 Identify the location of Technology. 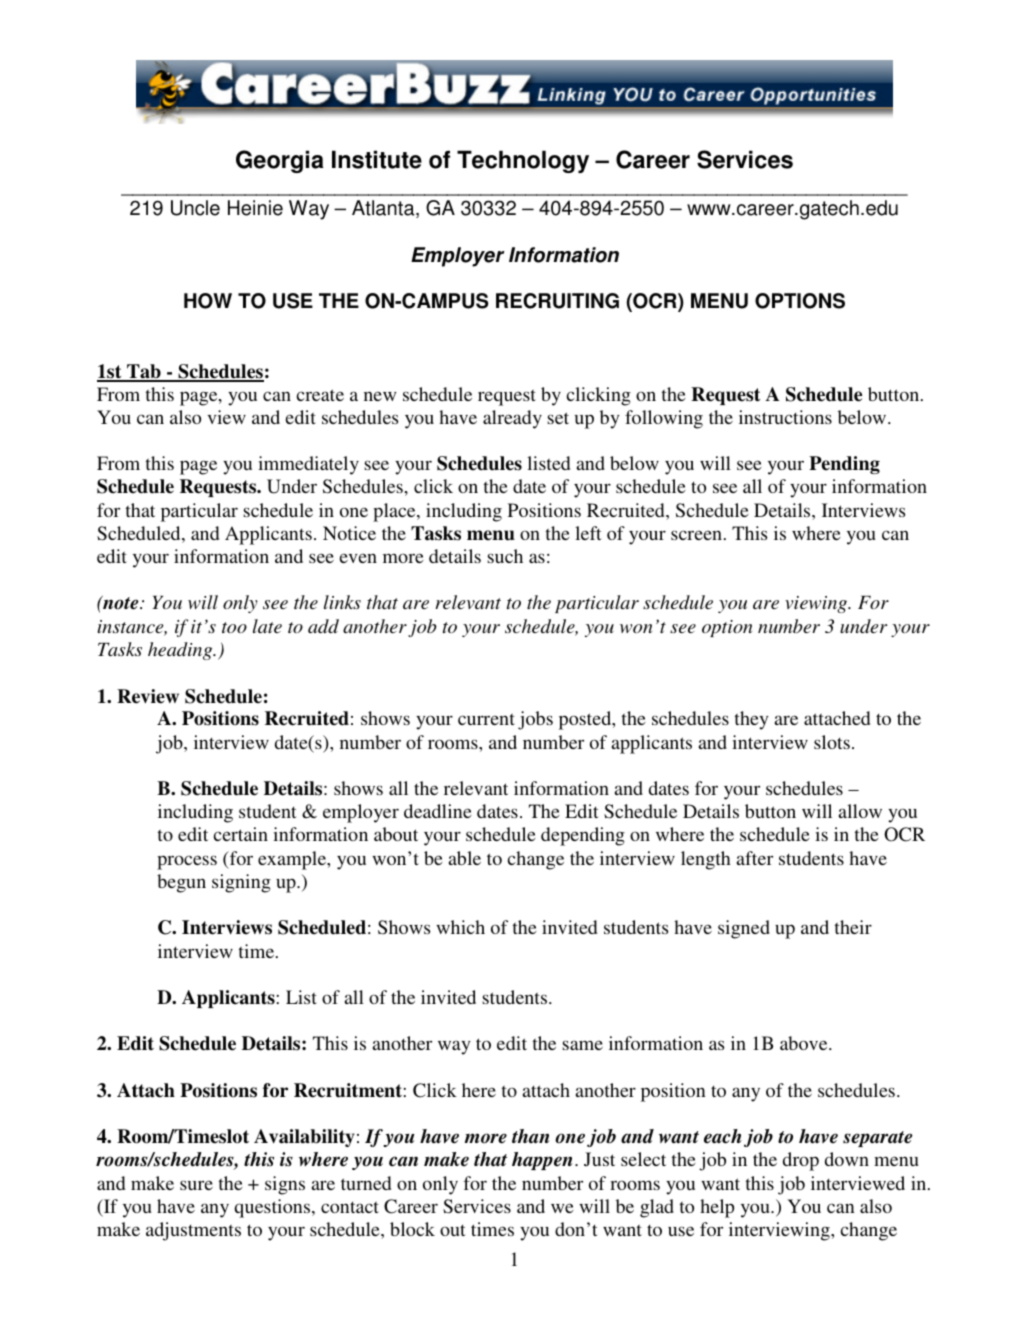
(523, 161).
